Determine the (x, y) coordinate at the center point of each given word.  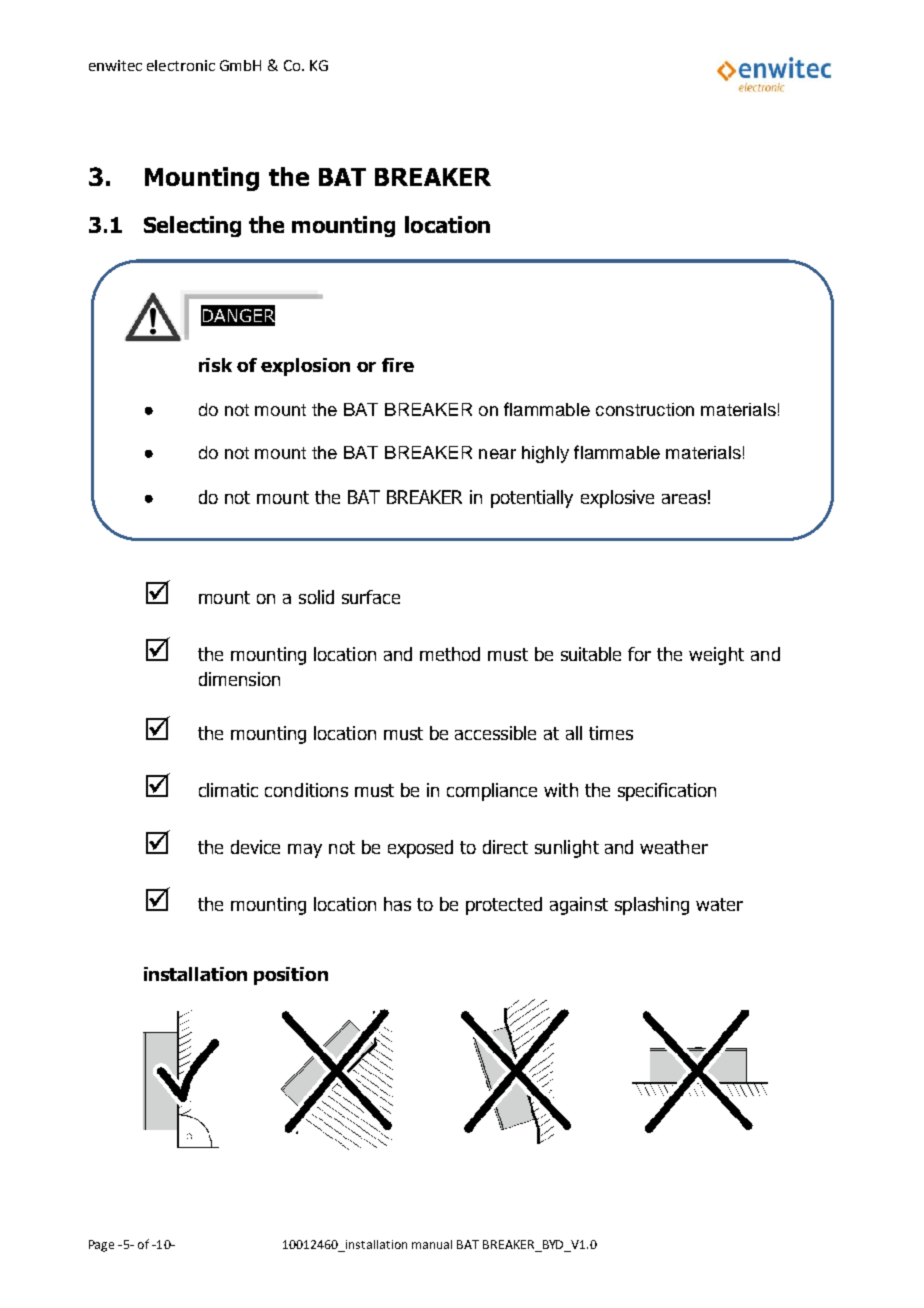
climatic (228, 790)
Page (101, 1246)
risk (215, 365)
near (497, 454)
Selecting (192, 226)
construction (645, 409)
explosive (617, 499)
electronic (181, 65)
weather (674, 847)
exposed (420, 849)
